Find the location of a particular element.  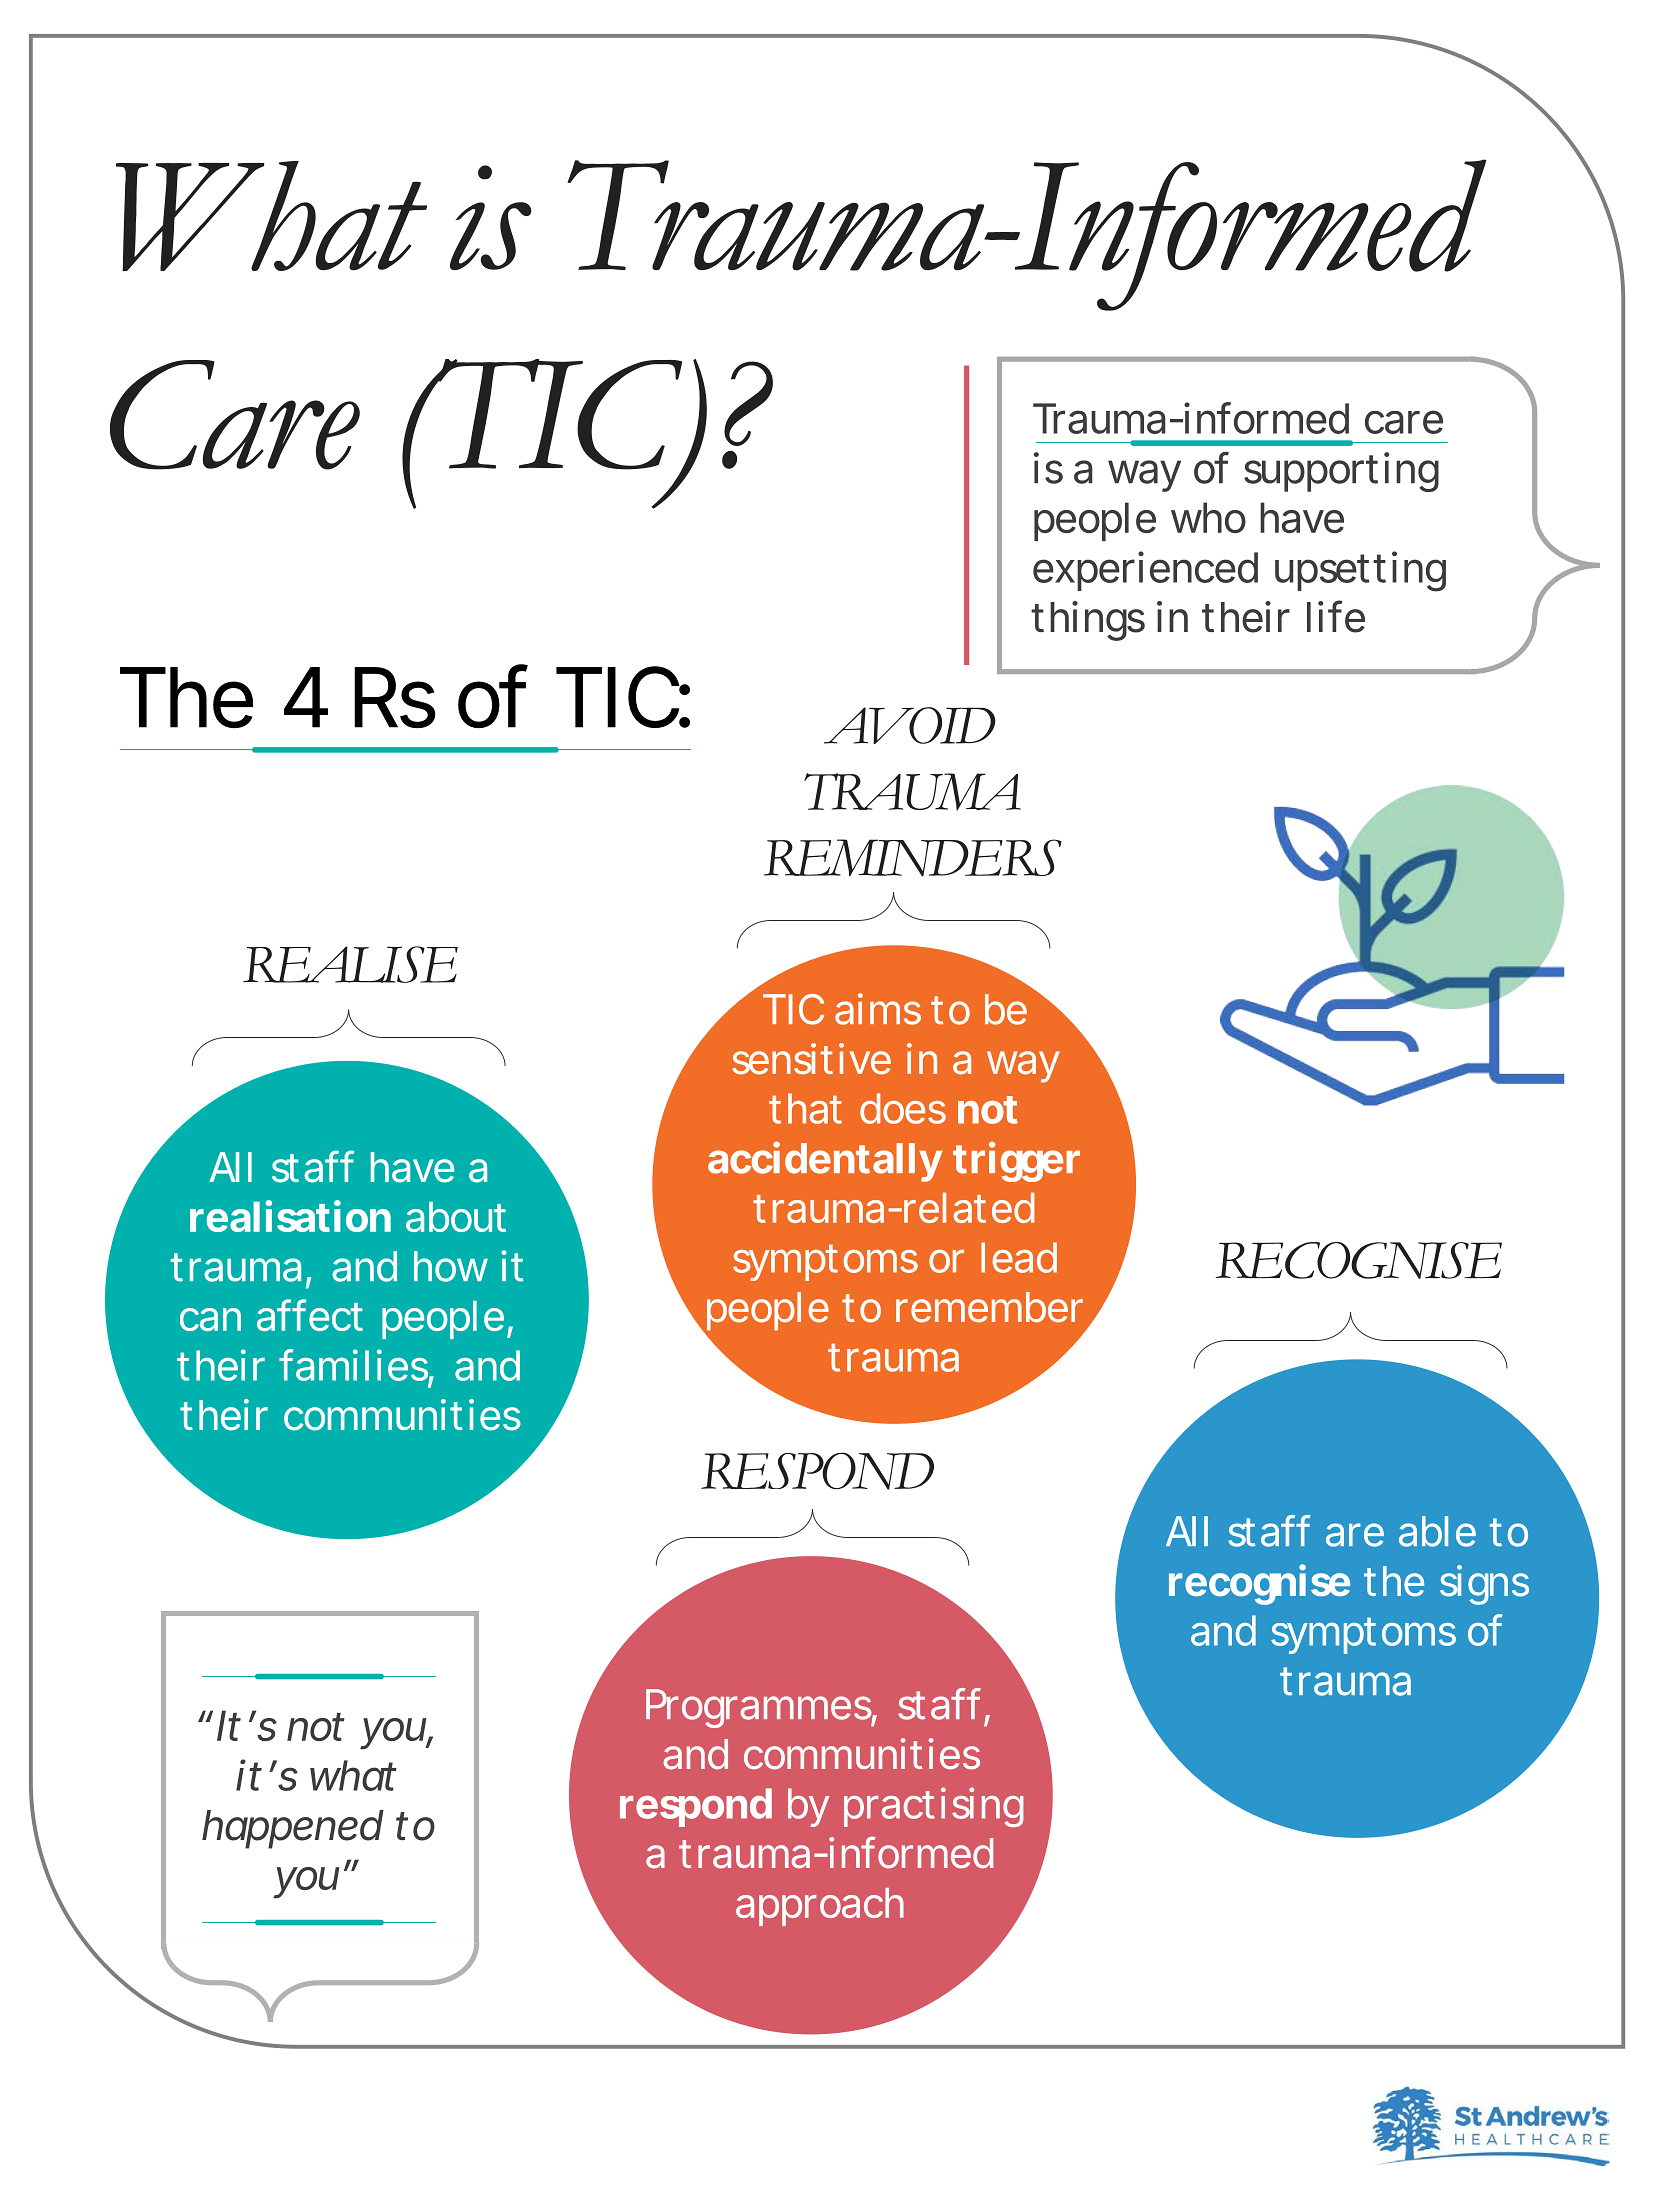

AVOID is located at coordinates (910, 725).
